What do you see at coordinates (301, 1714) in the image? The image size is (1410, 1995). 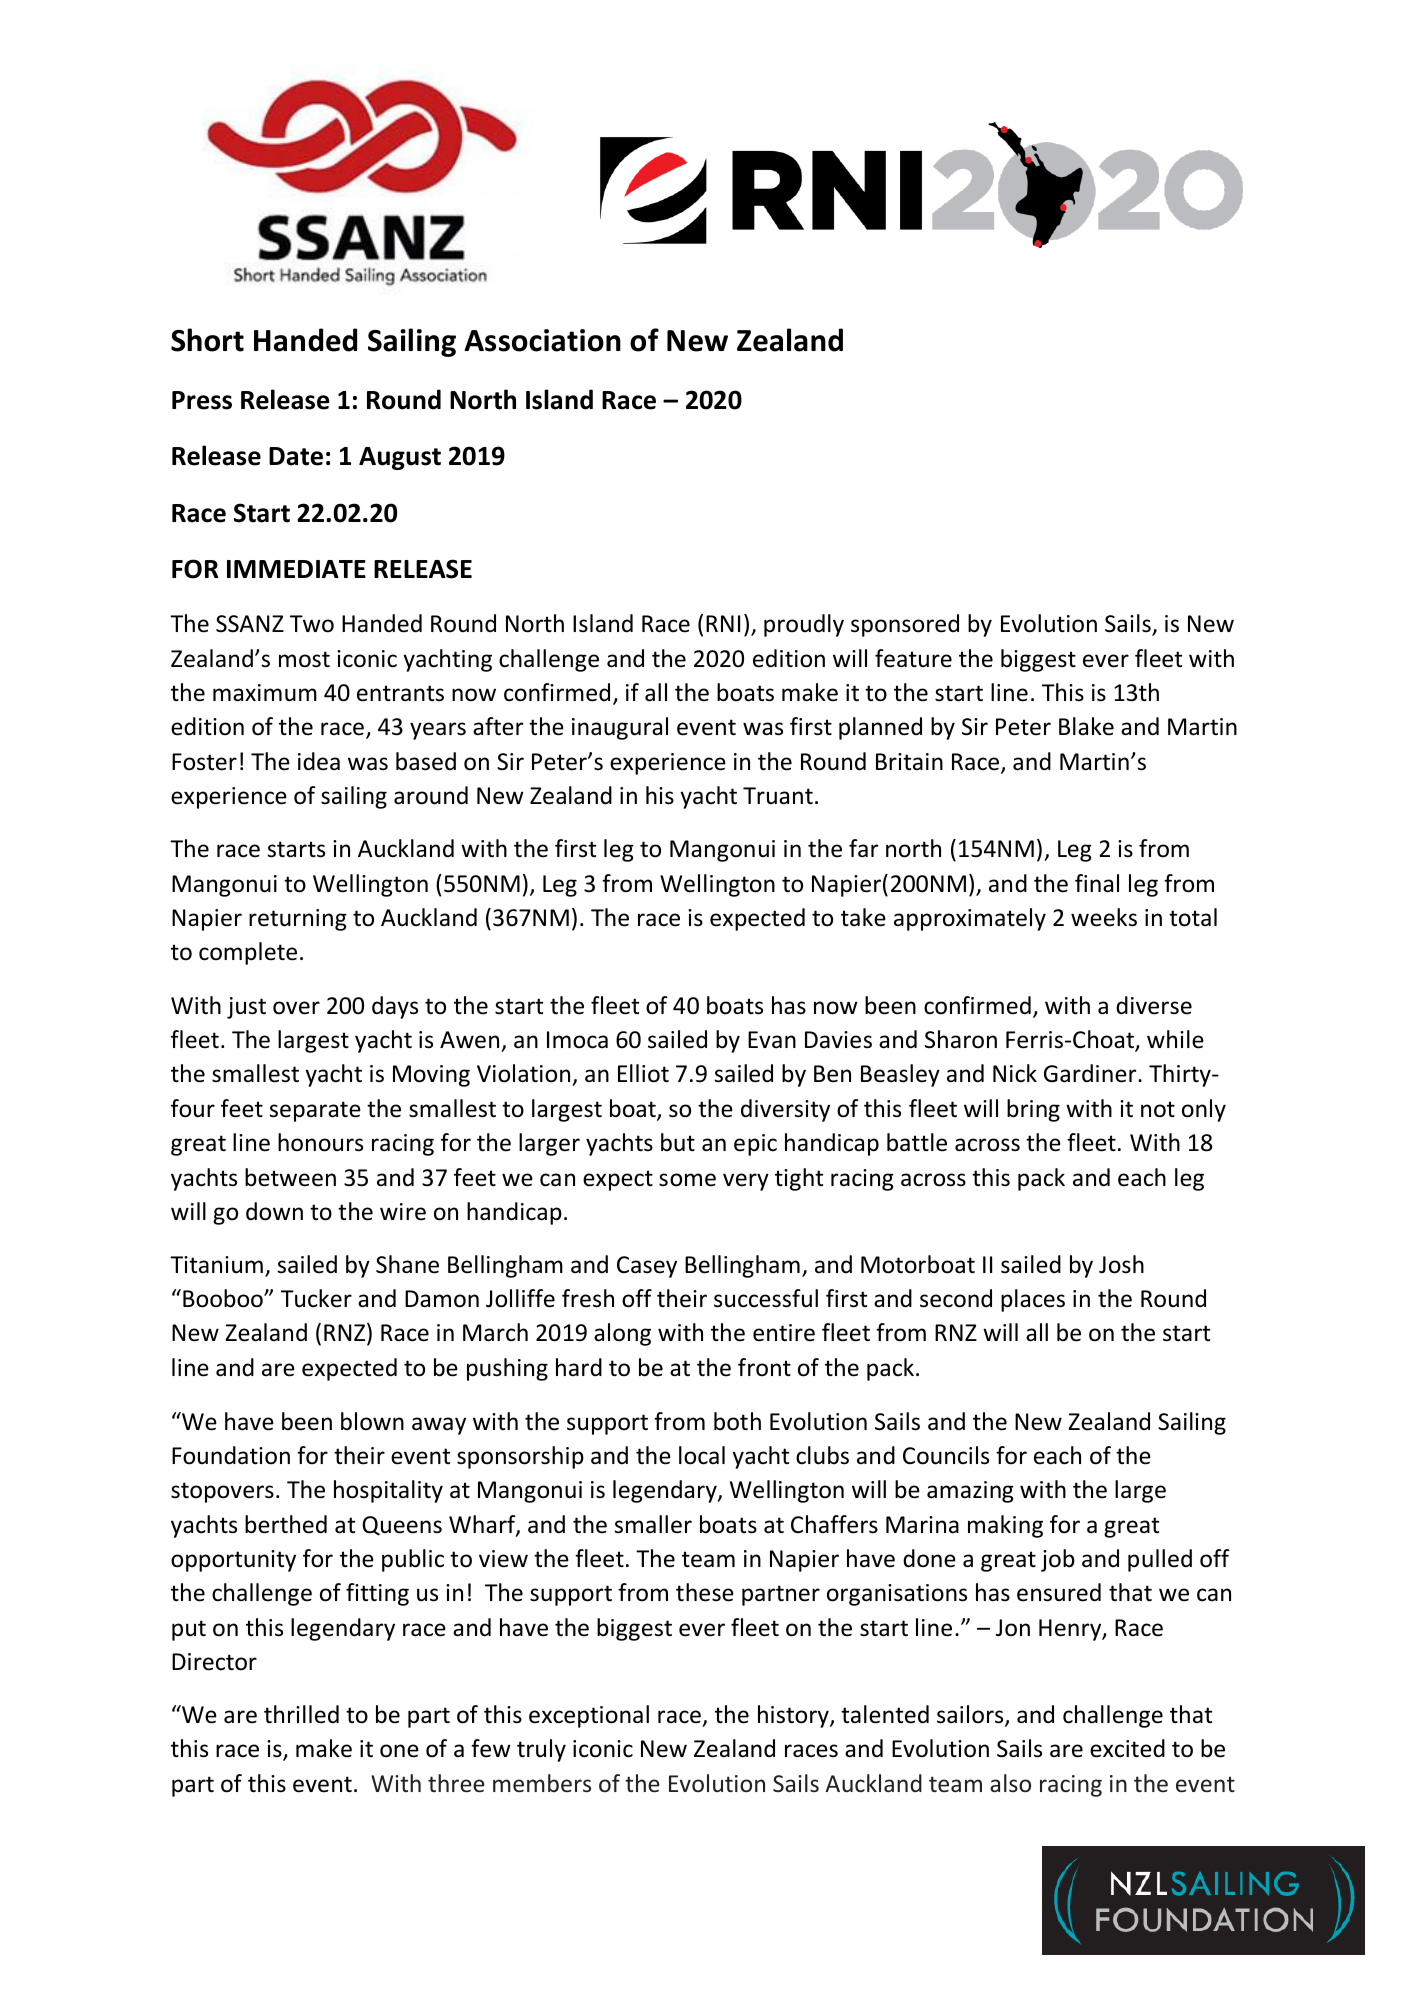 I see `thrilled` at bounding box center [301, 1714].
